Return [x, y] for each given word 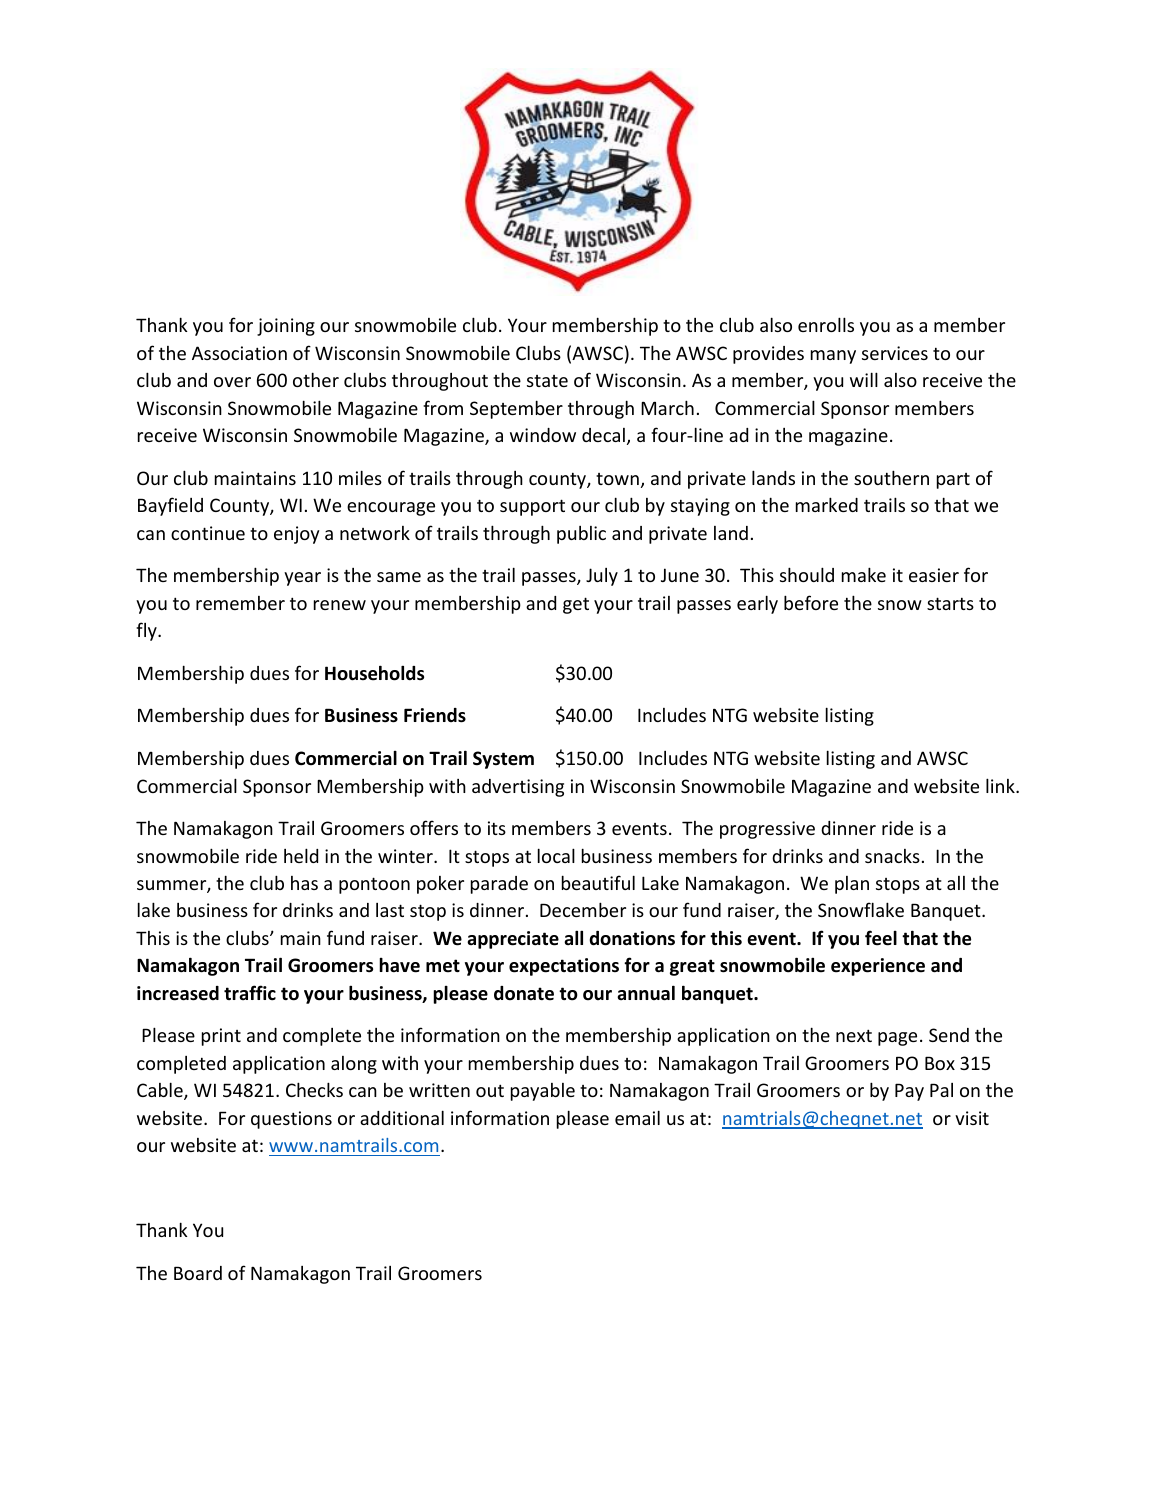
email [637, 1117]
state [547, 381]
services [895, 353]
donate [524, 993]
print [221, 1037]
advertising [518, 788]
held [301, 855]
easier [934, 575]
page [897, 1039]
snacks [892, 856]
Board [198, 1273]
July [602, 577]
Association [239, 353]
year [302, 579]
